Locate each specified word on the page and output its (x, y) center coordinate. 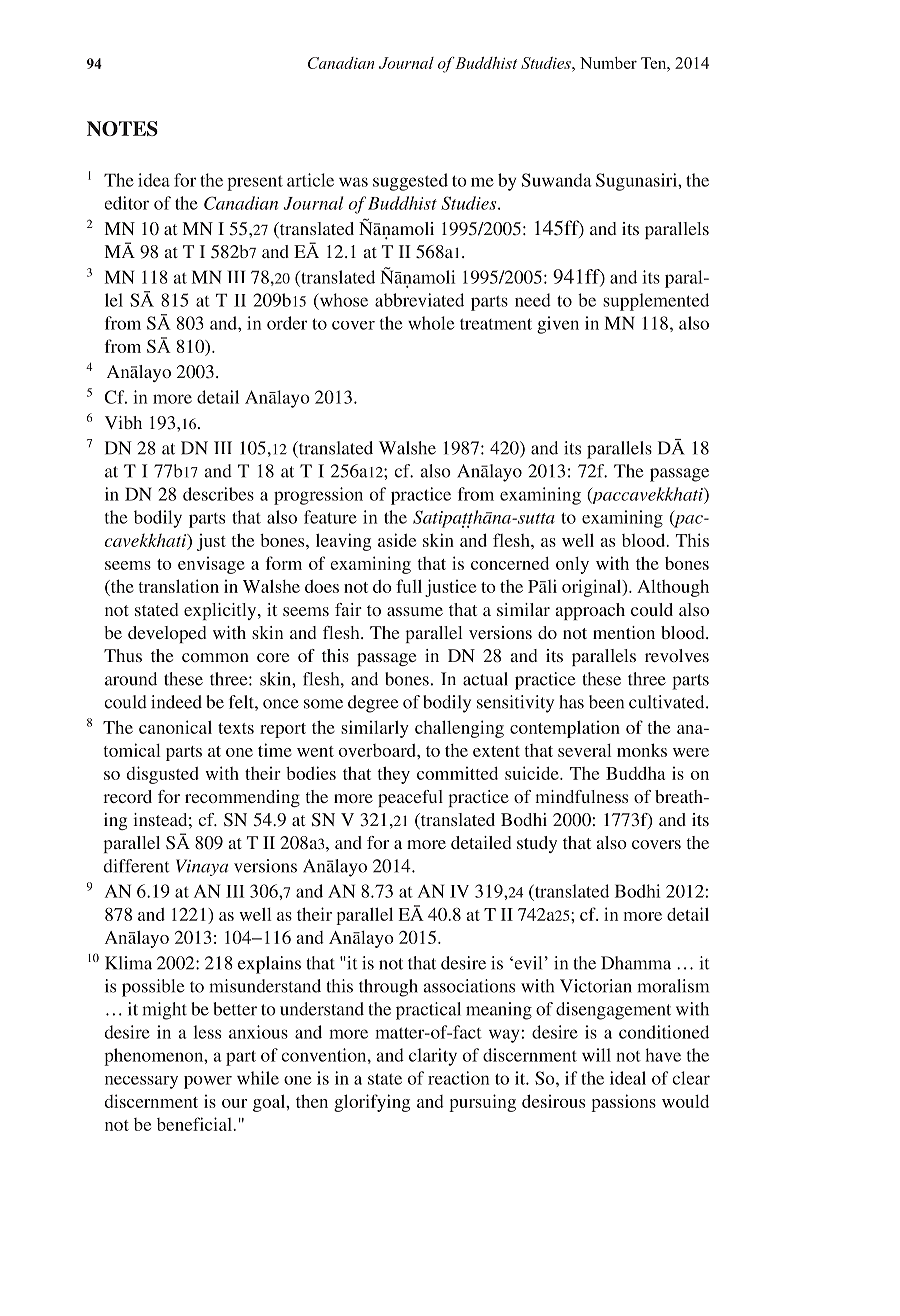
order (287, 323)
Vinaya (202, 867)
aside (397, 540)
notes (122, 128)
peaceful (410, 798)
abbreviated (419, 300)
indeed (176, 702)
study (537, 844)
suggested (410, 182)
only (572, 565)
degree (373, 704)
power (208, 1082)
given (558, 325)
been (606, 702)
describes (218, 494)
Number (608, 63)
